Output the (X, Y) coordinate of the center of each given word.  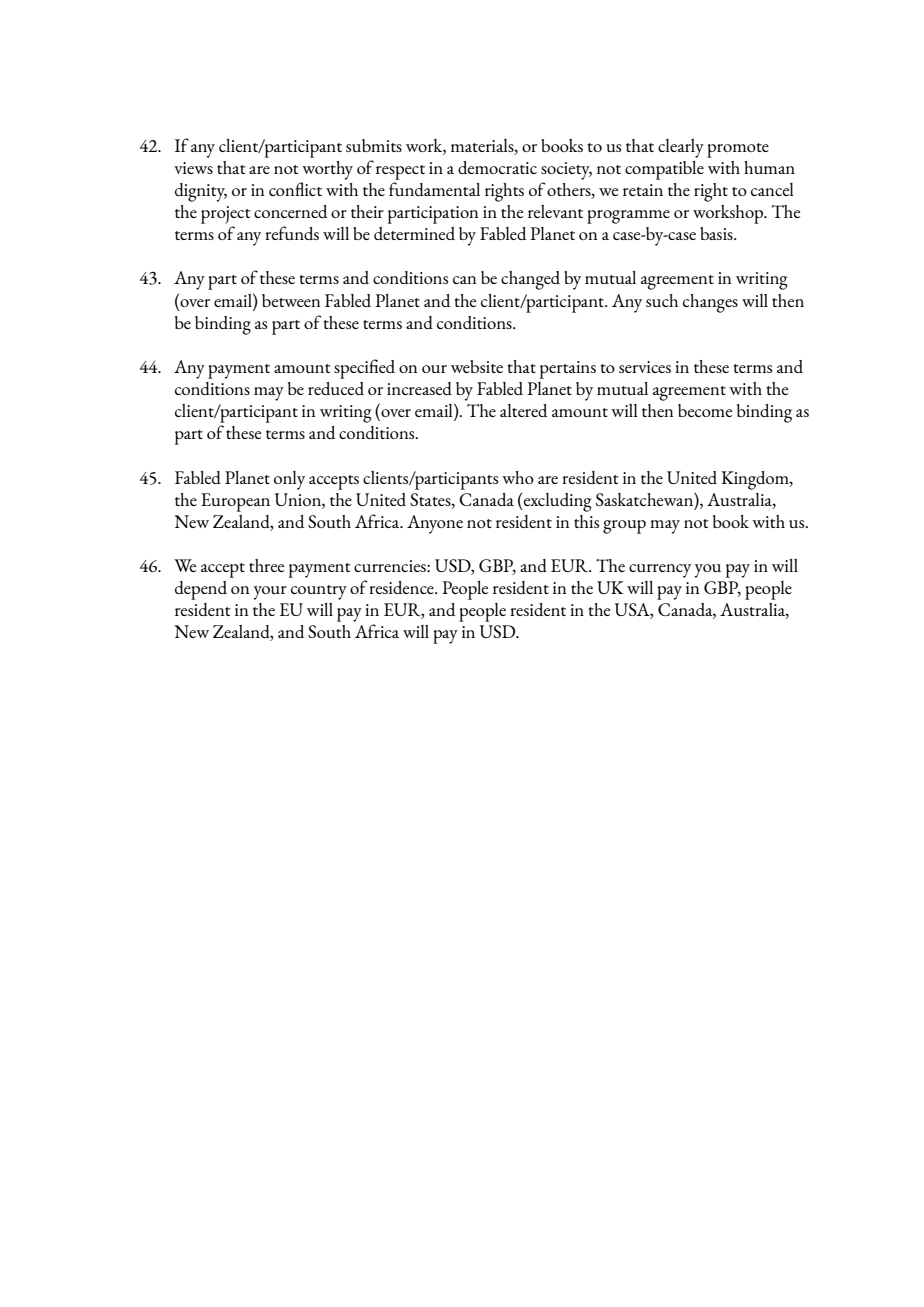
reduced (336, 388)
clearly (681, 148)
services (645, 367)
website (477, 366)
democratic (497, 167)
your (270, 593)
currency (660, 571)
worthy (327, 170)
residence (402, 587)
